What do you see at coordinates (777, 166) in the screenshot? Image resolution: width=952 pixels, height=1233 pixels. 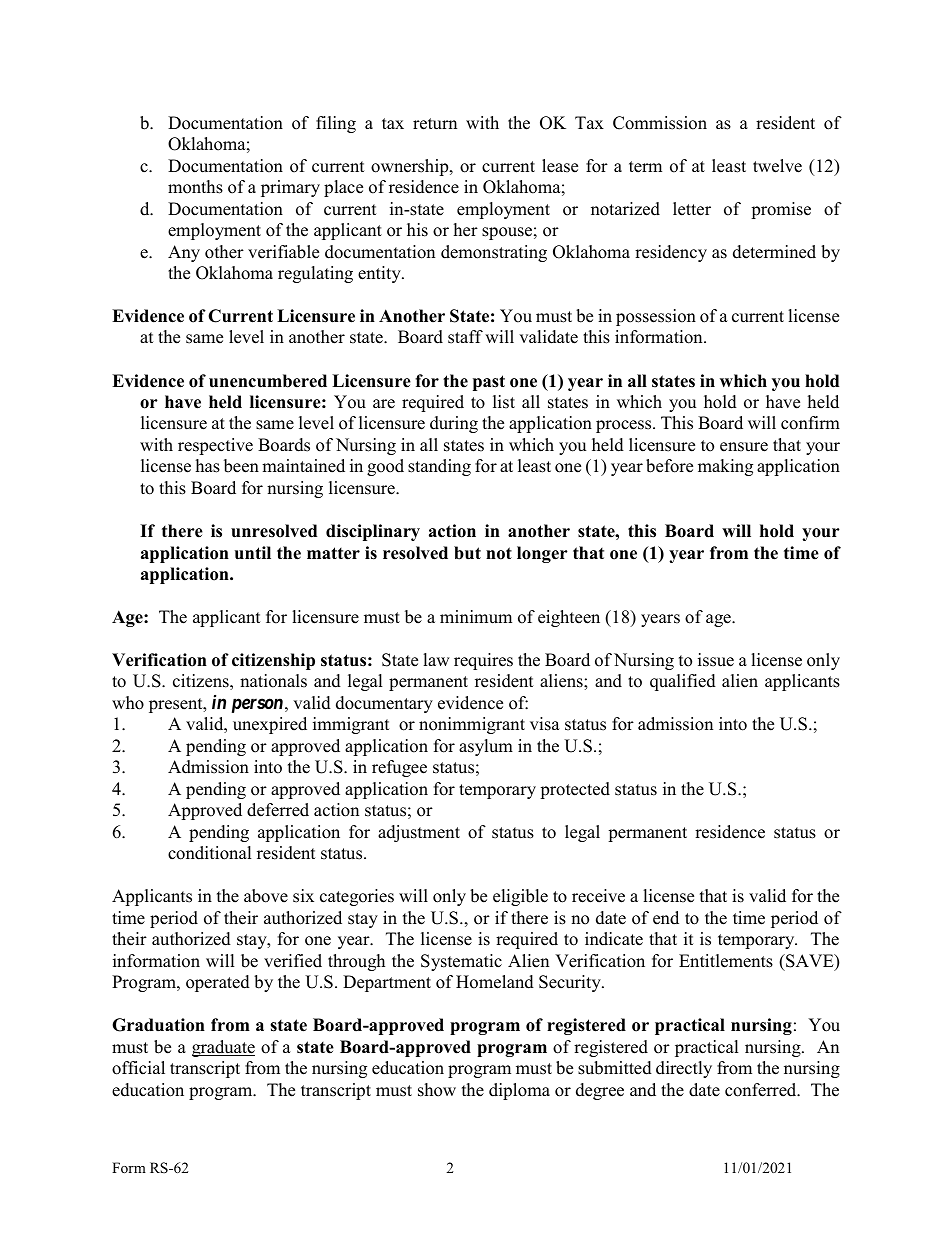 I see `twelve` at bounding box center [777, 166].
